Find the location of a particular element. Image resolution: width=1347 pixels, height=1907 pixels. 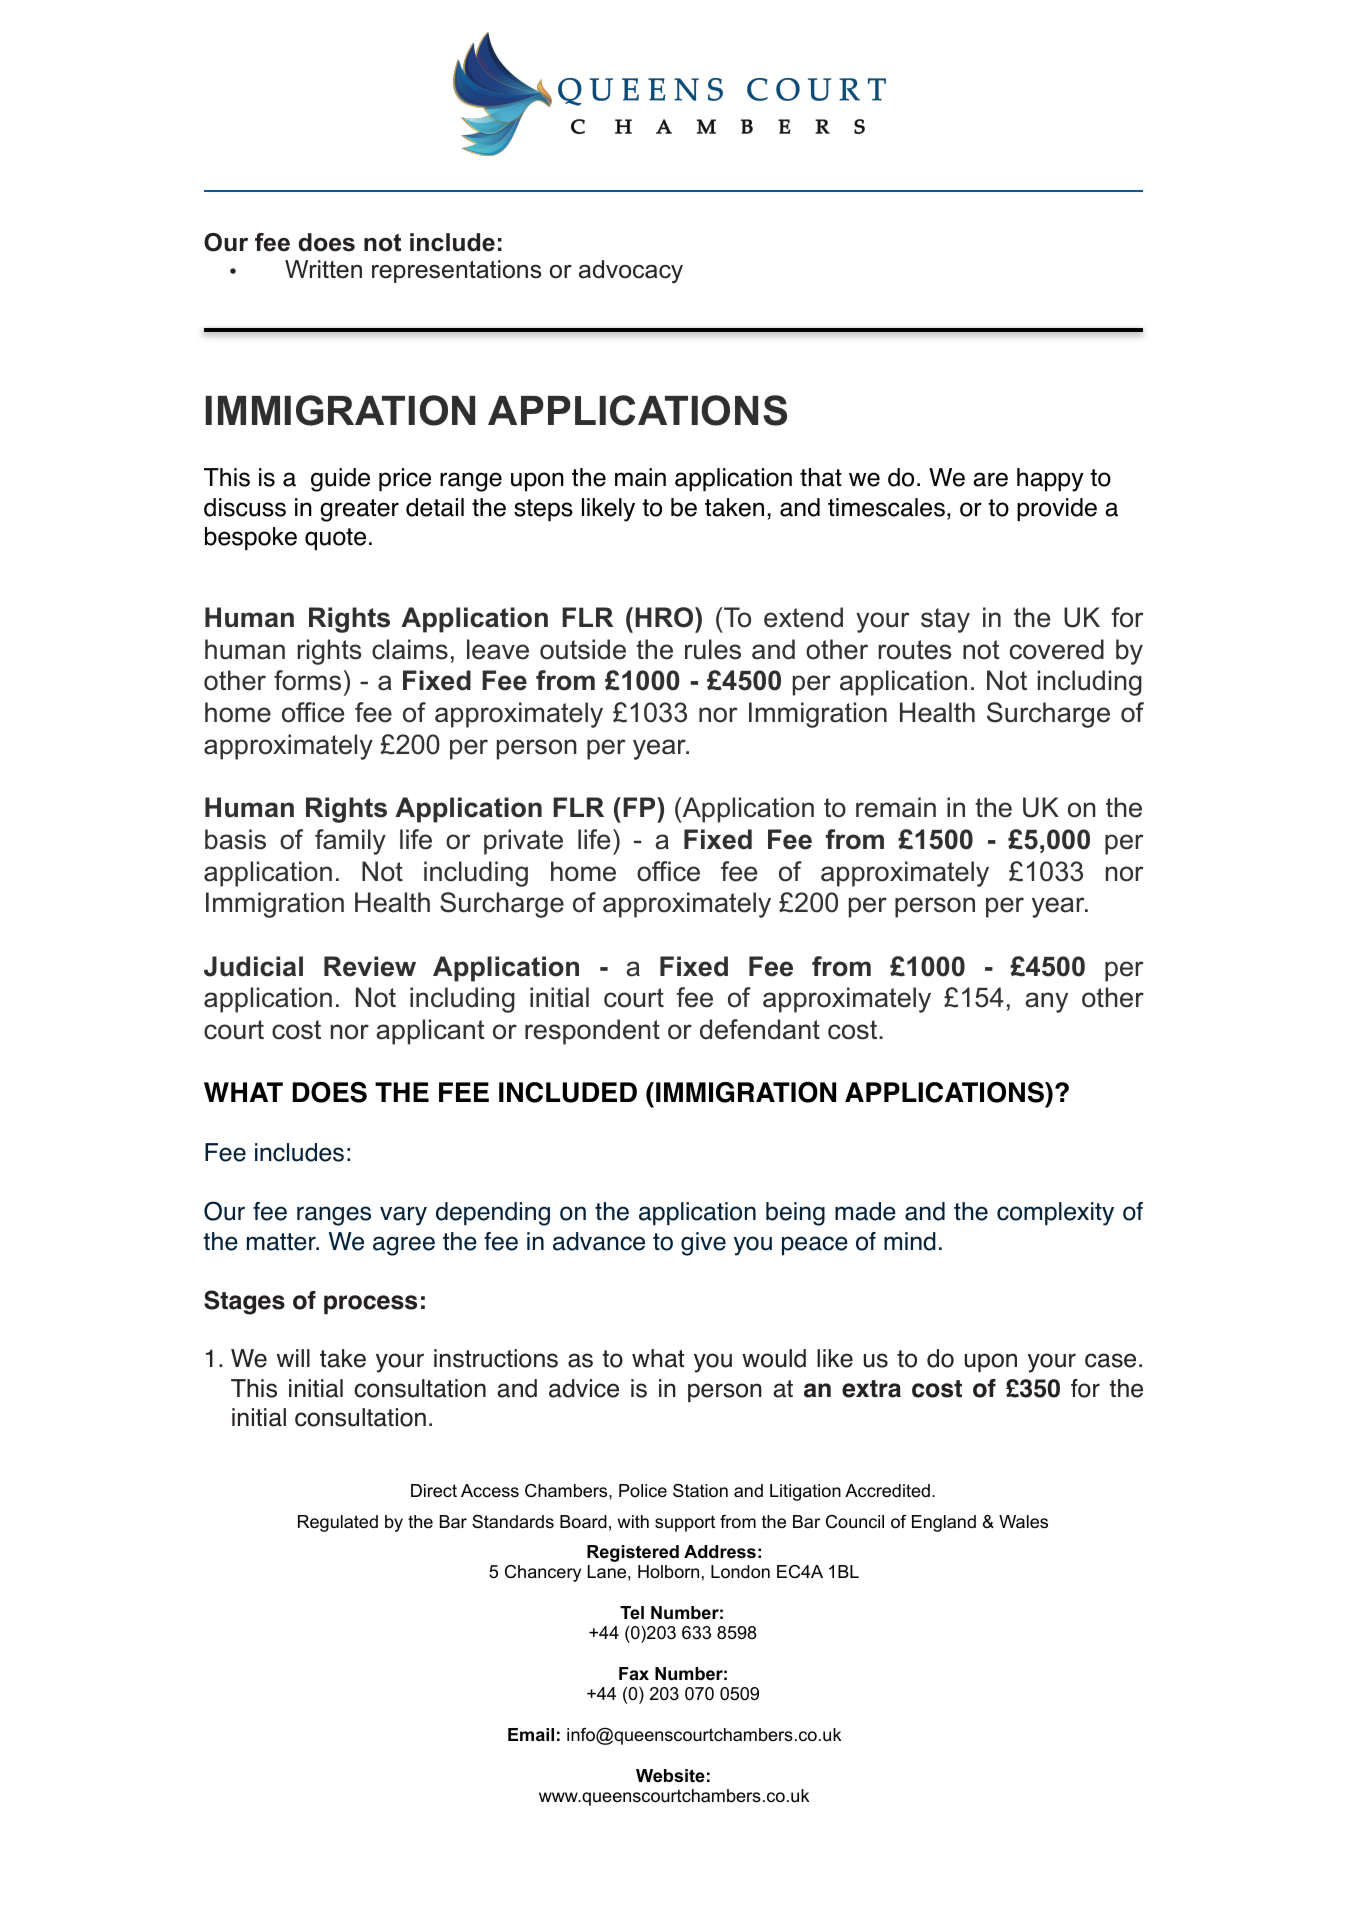

Review is located at coordinates (370, 966).
